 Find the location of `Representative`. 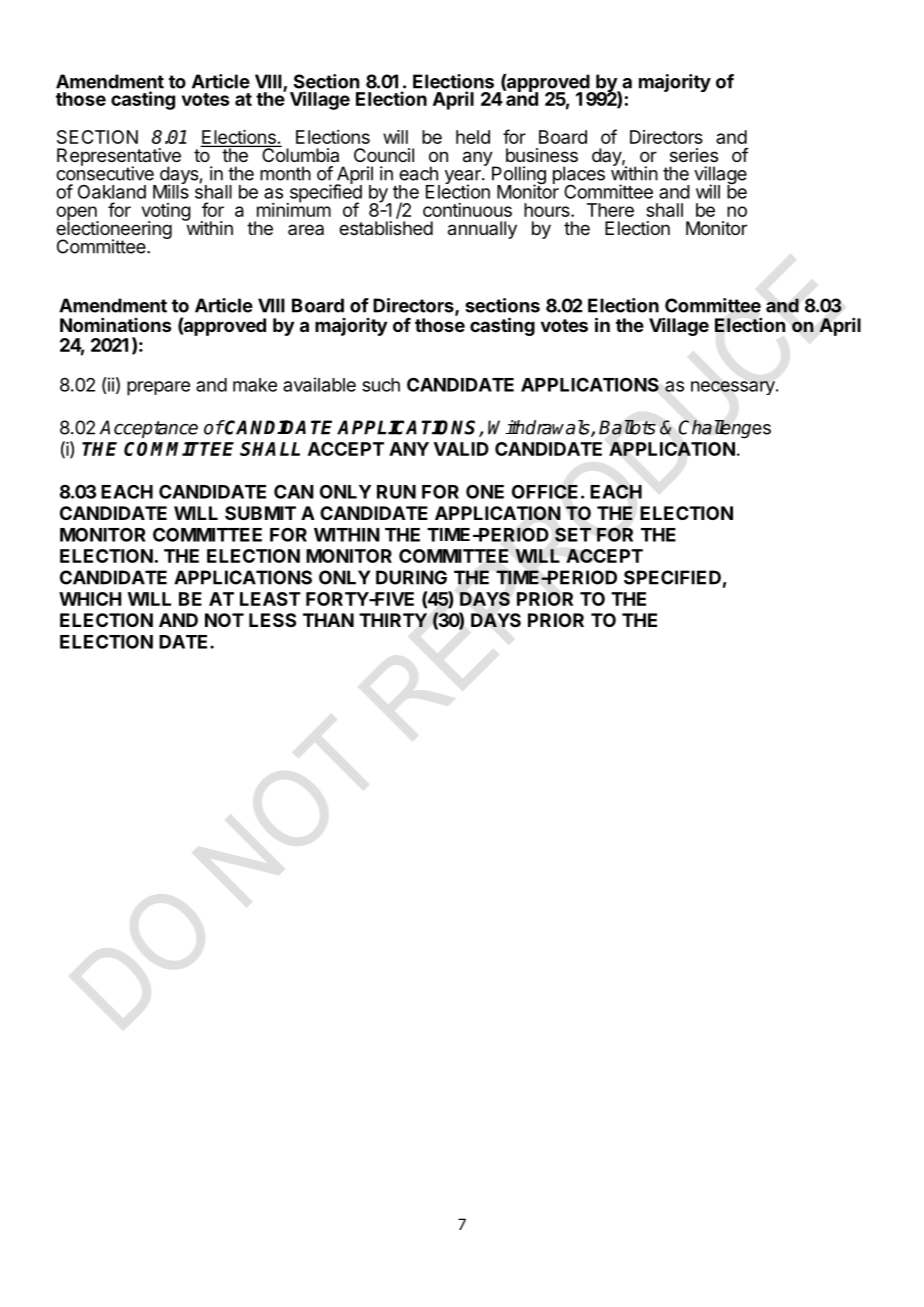

Representative is located at coordinates (119, 158).
